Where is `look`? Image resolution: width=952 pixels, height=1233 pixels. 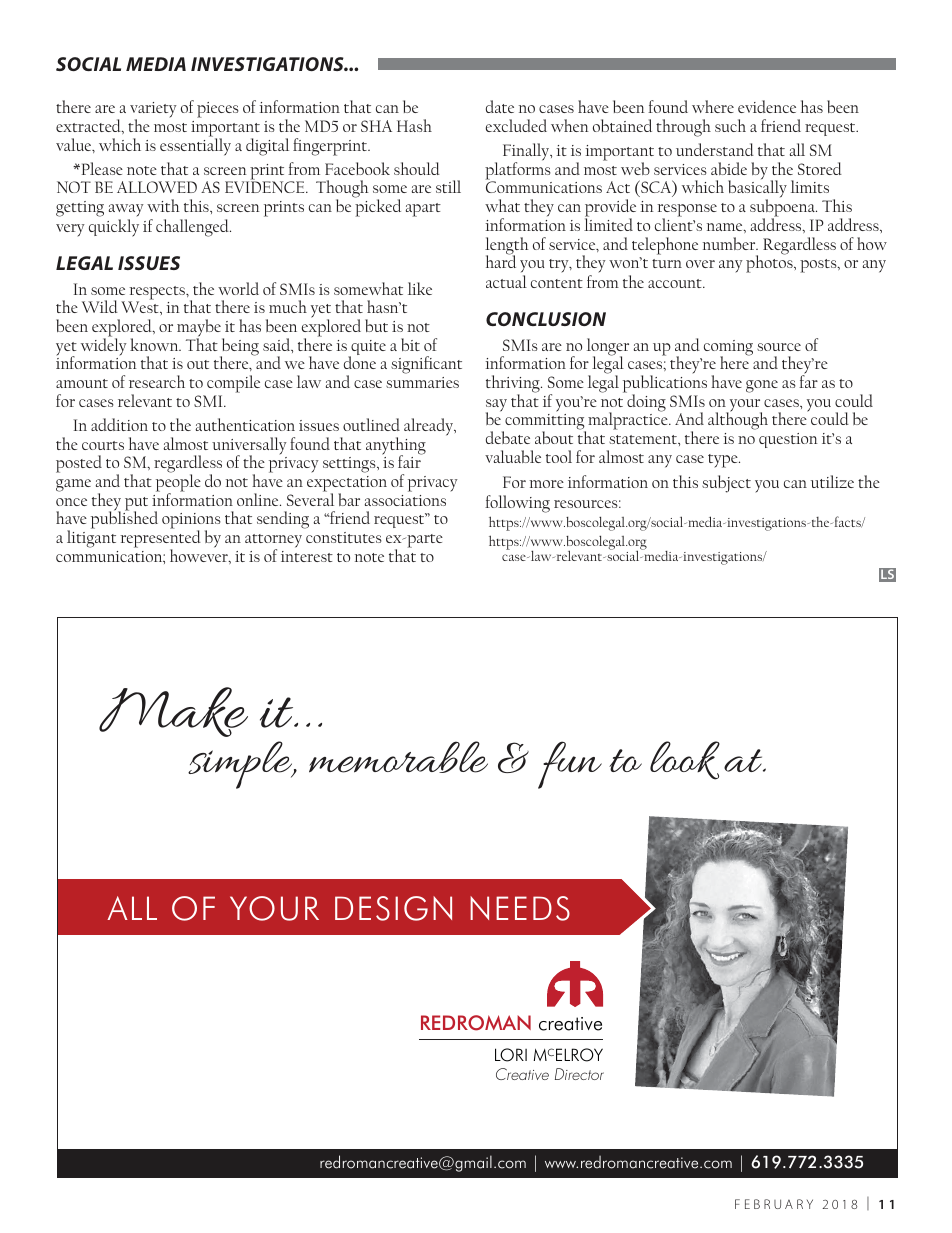 look is located at coordinates (685, 760).
